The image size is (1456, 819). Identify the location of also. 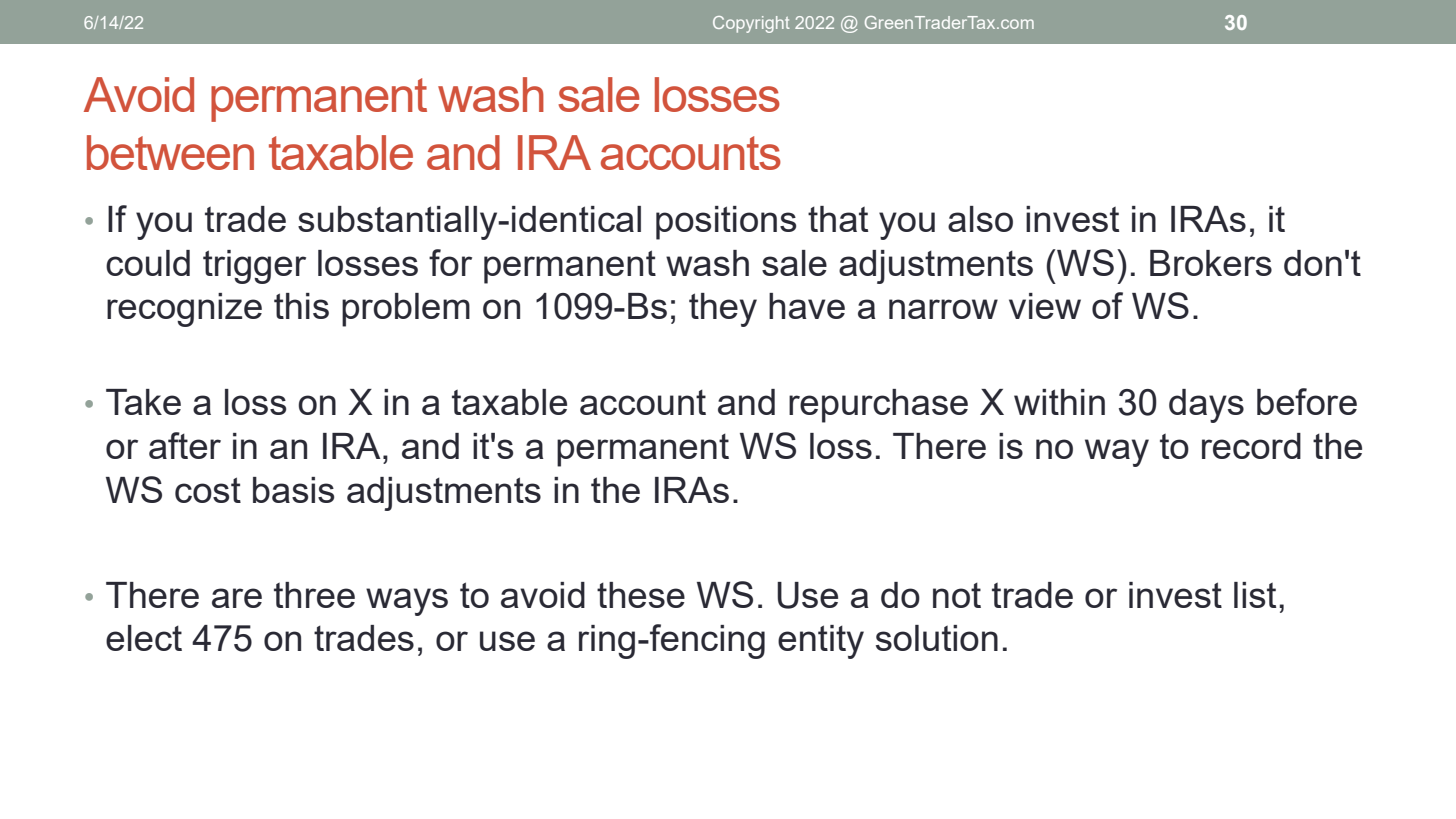
(980, 219).
